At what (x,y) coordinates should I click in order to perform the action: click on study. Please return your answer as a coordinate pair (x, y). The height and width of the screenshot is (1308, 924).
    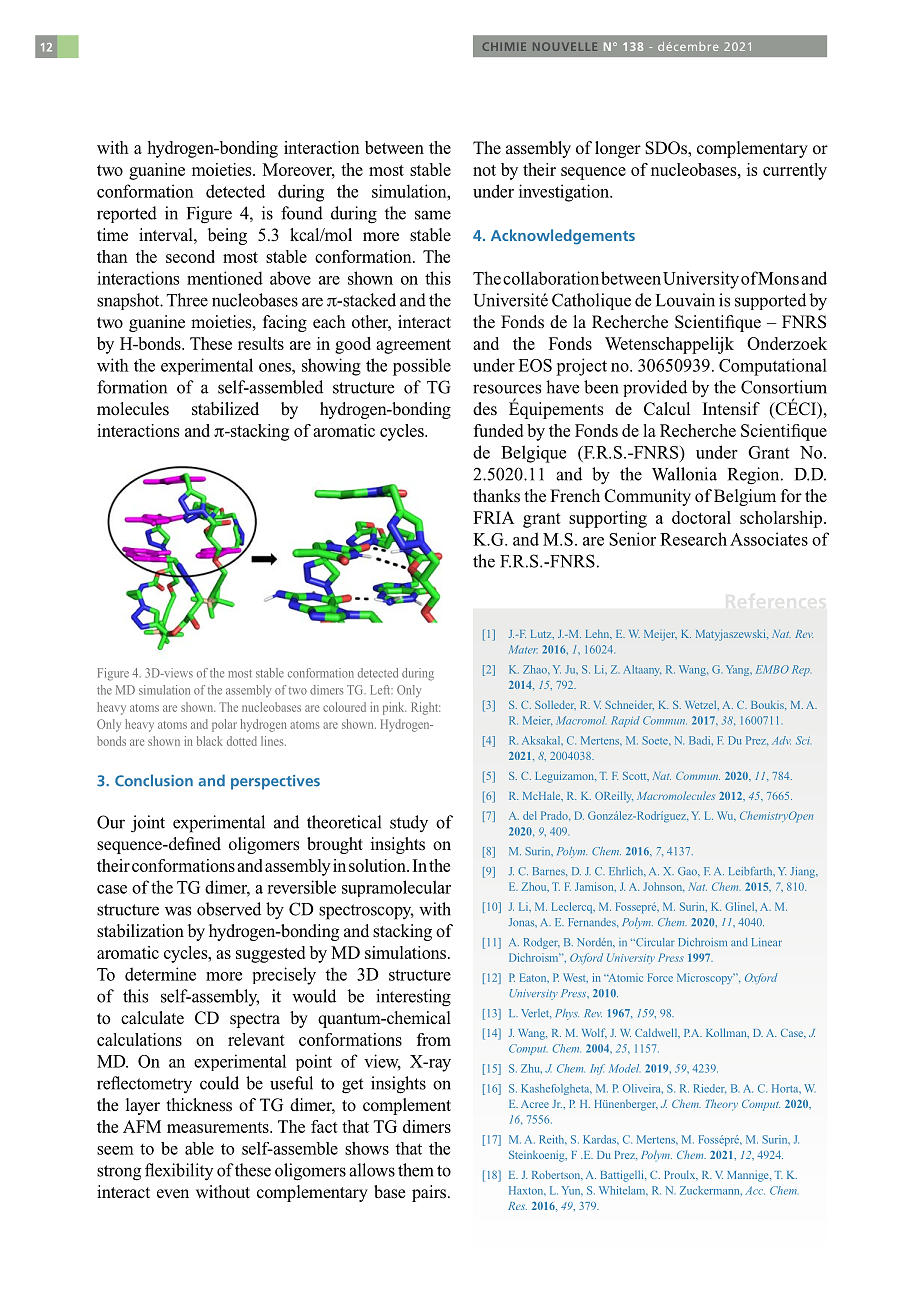
    Looking at the image, I should click on (409, 823).
